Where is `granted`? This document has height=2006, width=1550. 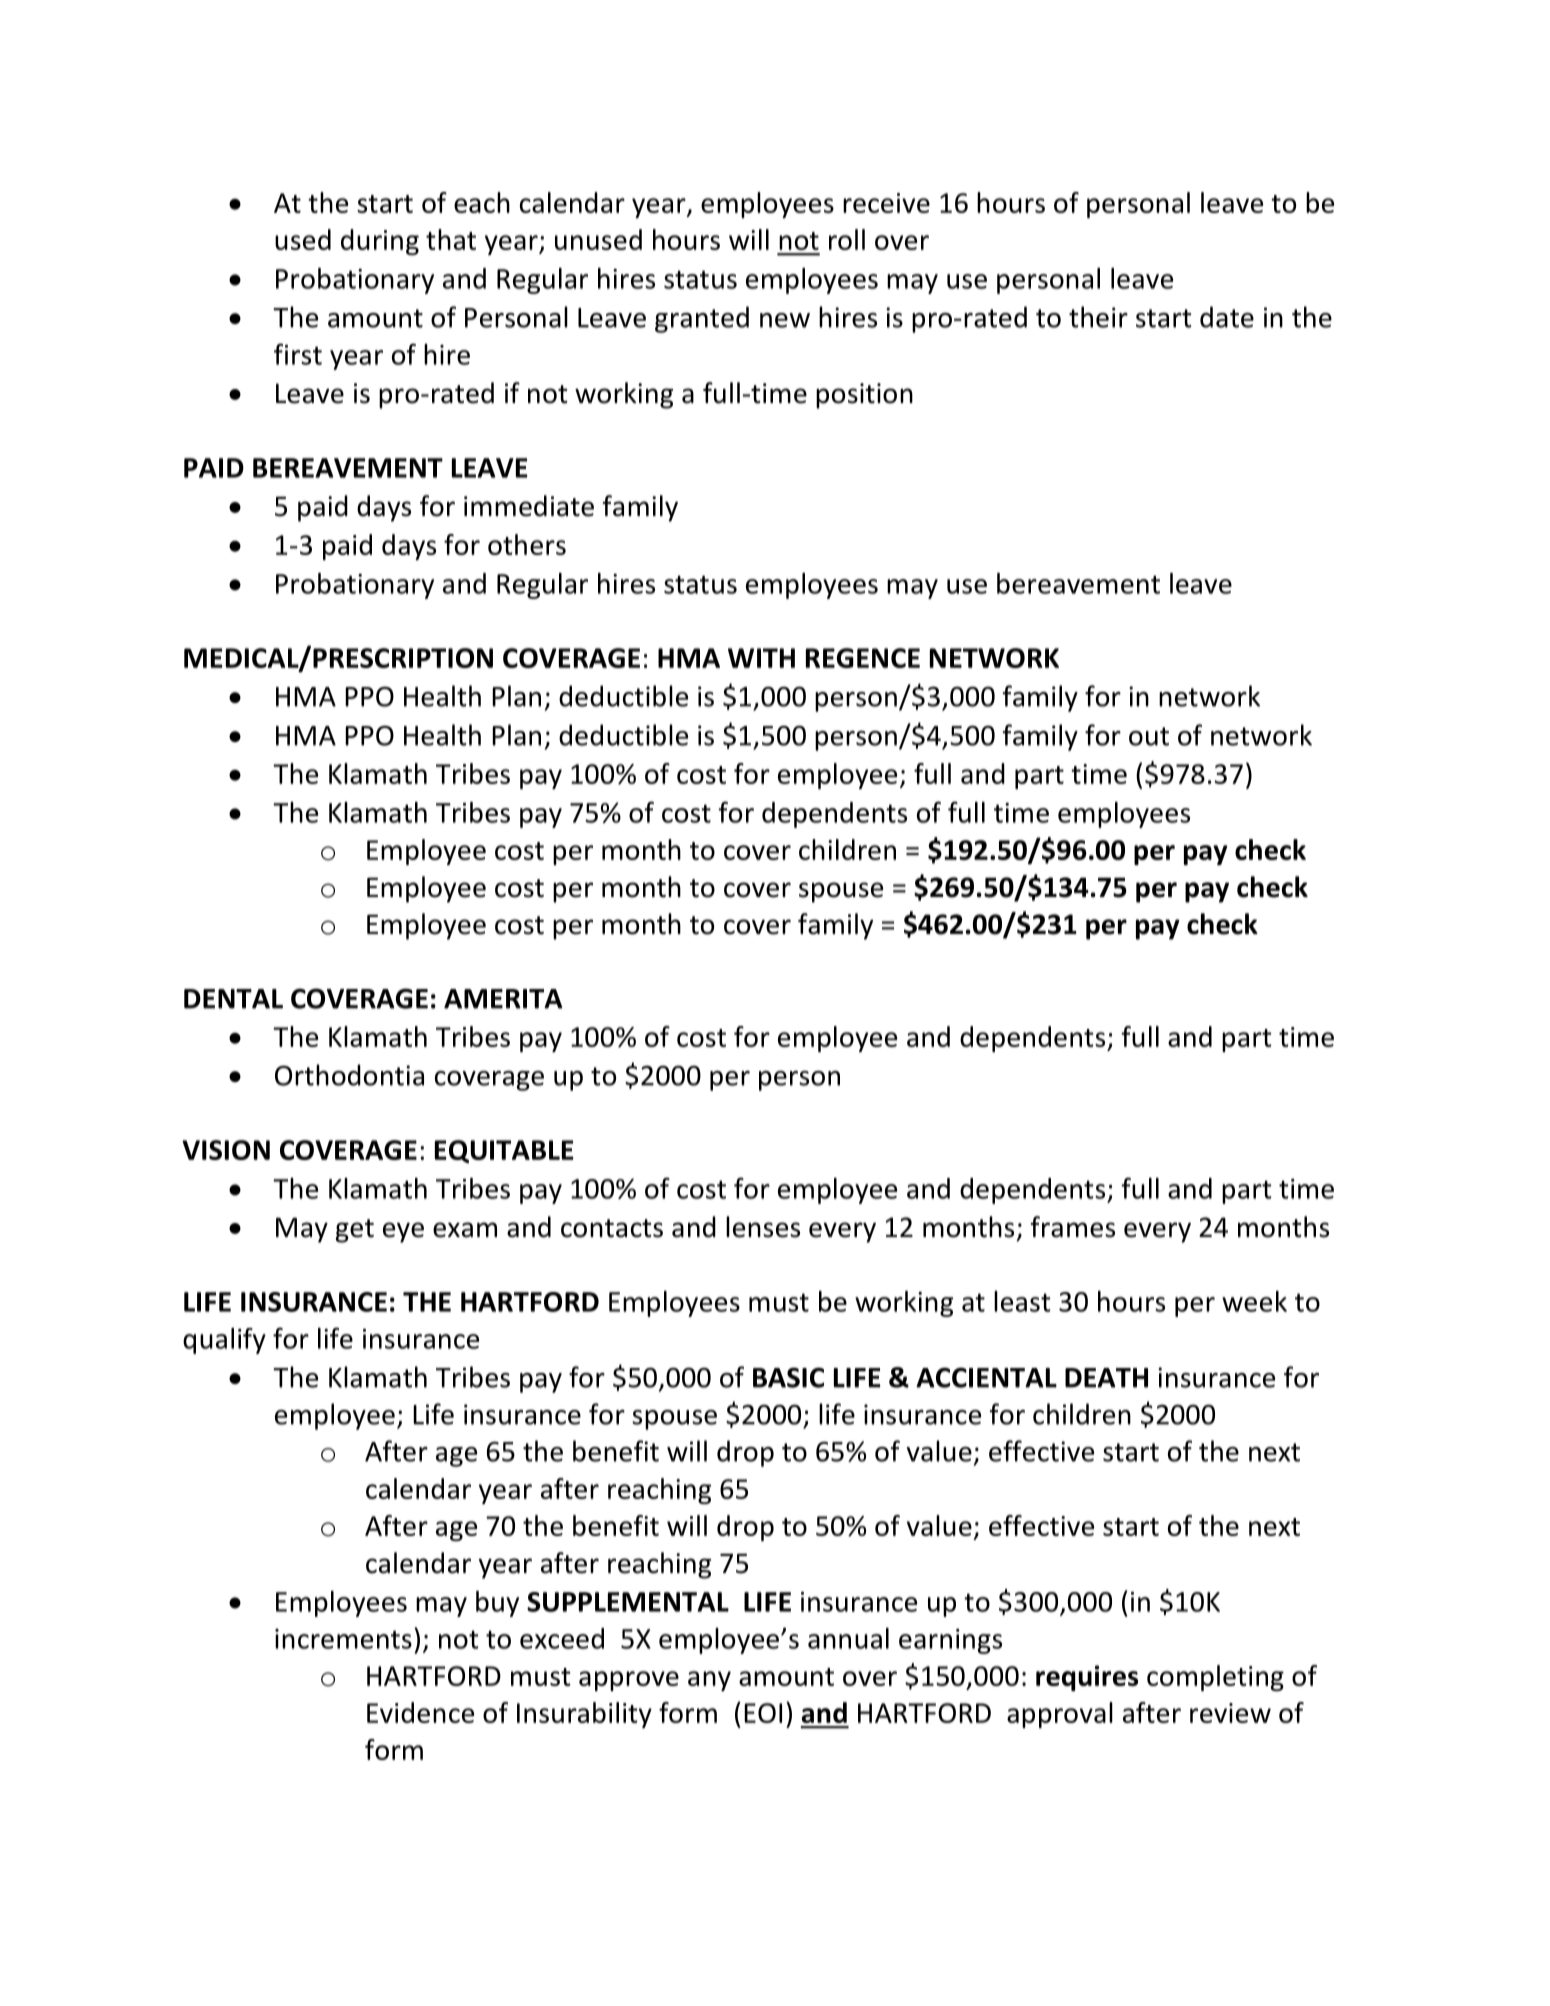
granted is located at coordinates (702, 319).
